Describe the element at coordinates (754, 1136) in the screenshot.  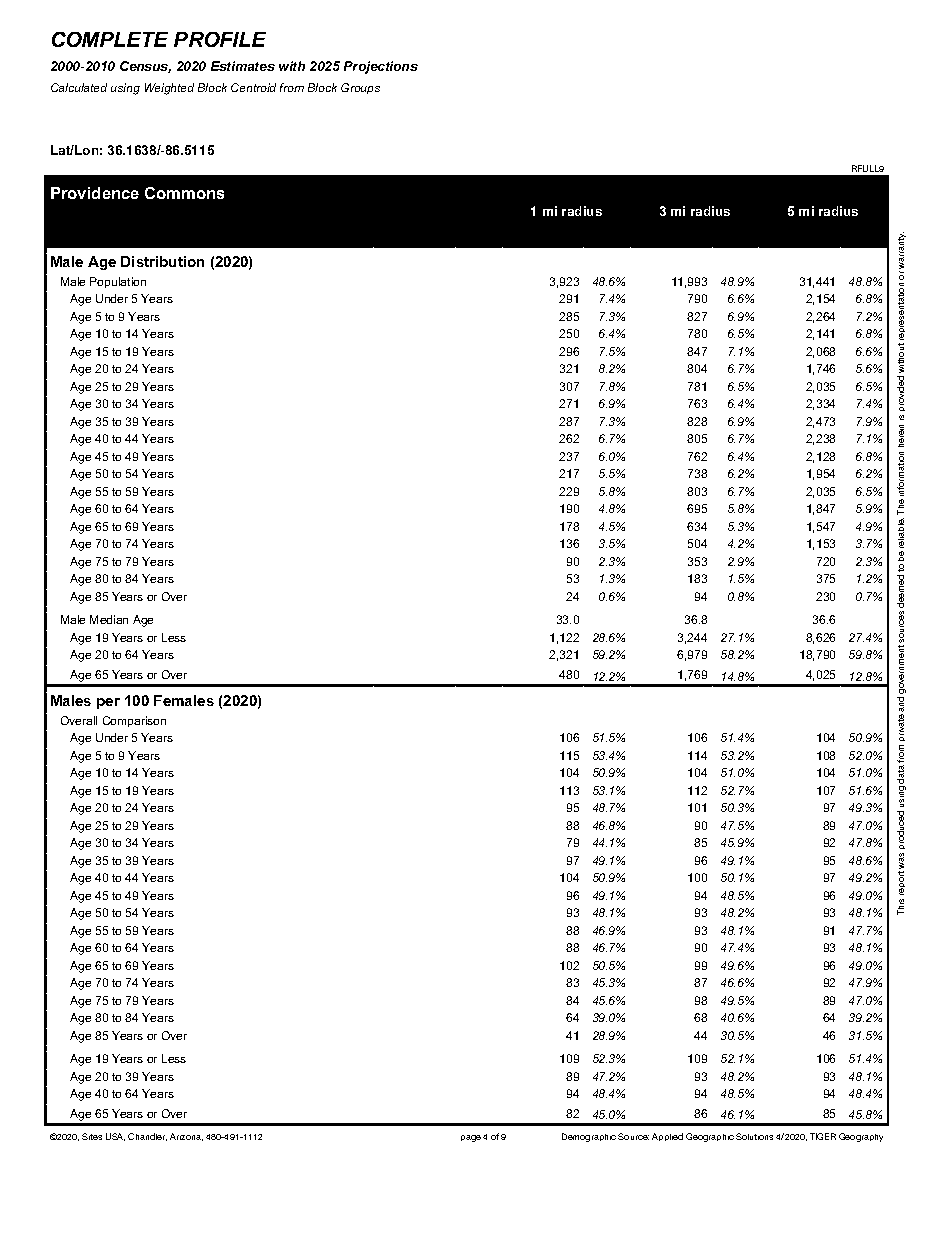
I see `Solutions` at that location.
